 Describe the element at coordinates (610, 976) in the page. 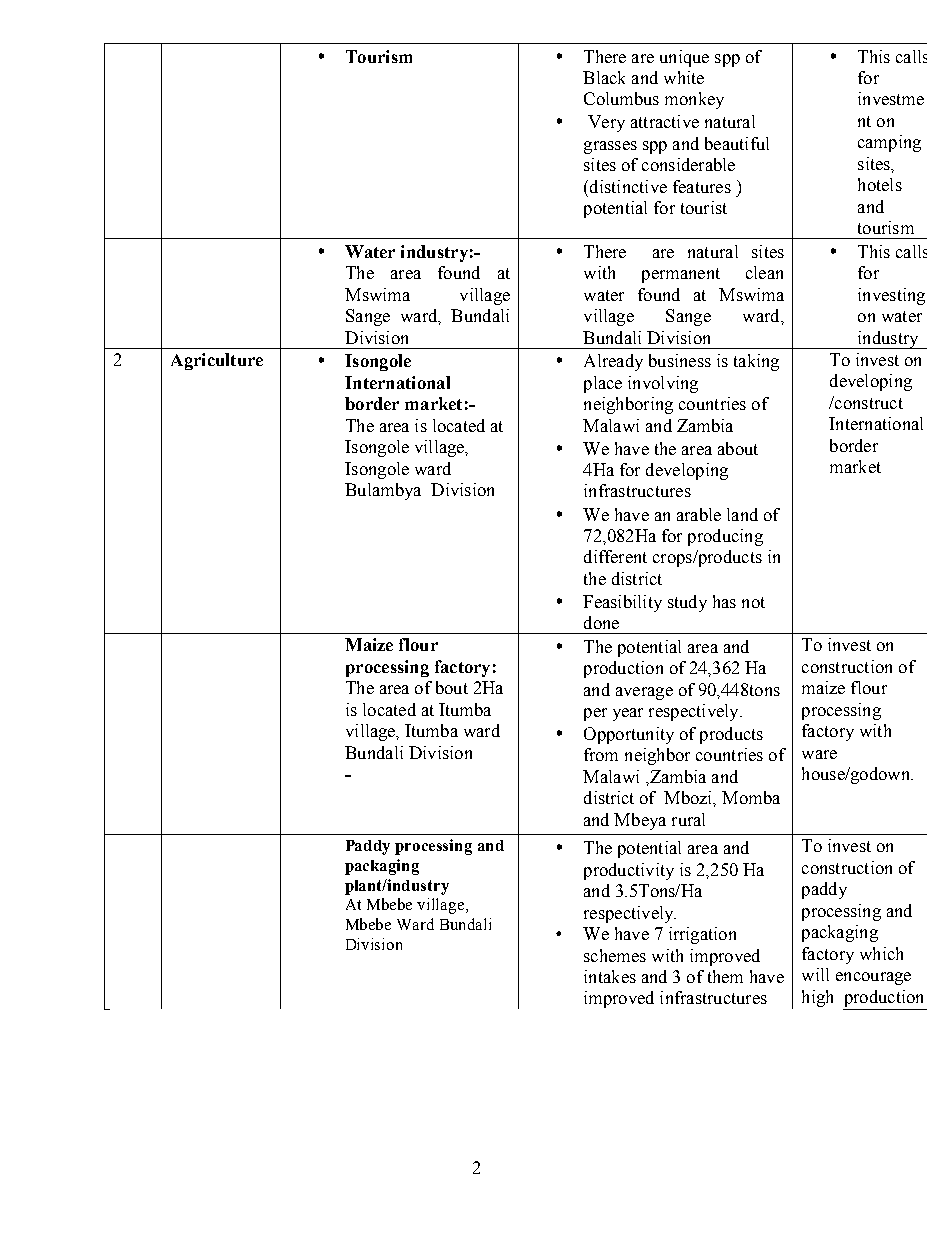

I see `intakes` at that location.
